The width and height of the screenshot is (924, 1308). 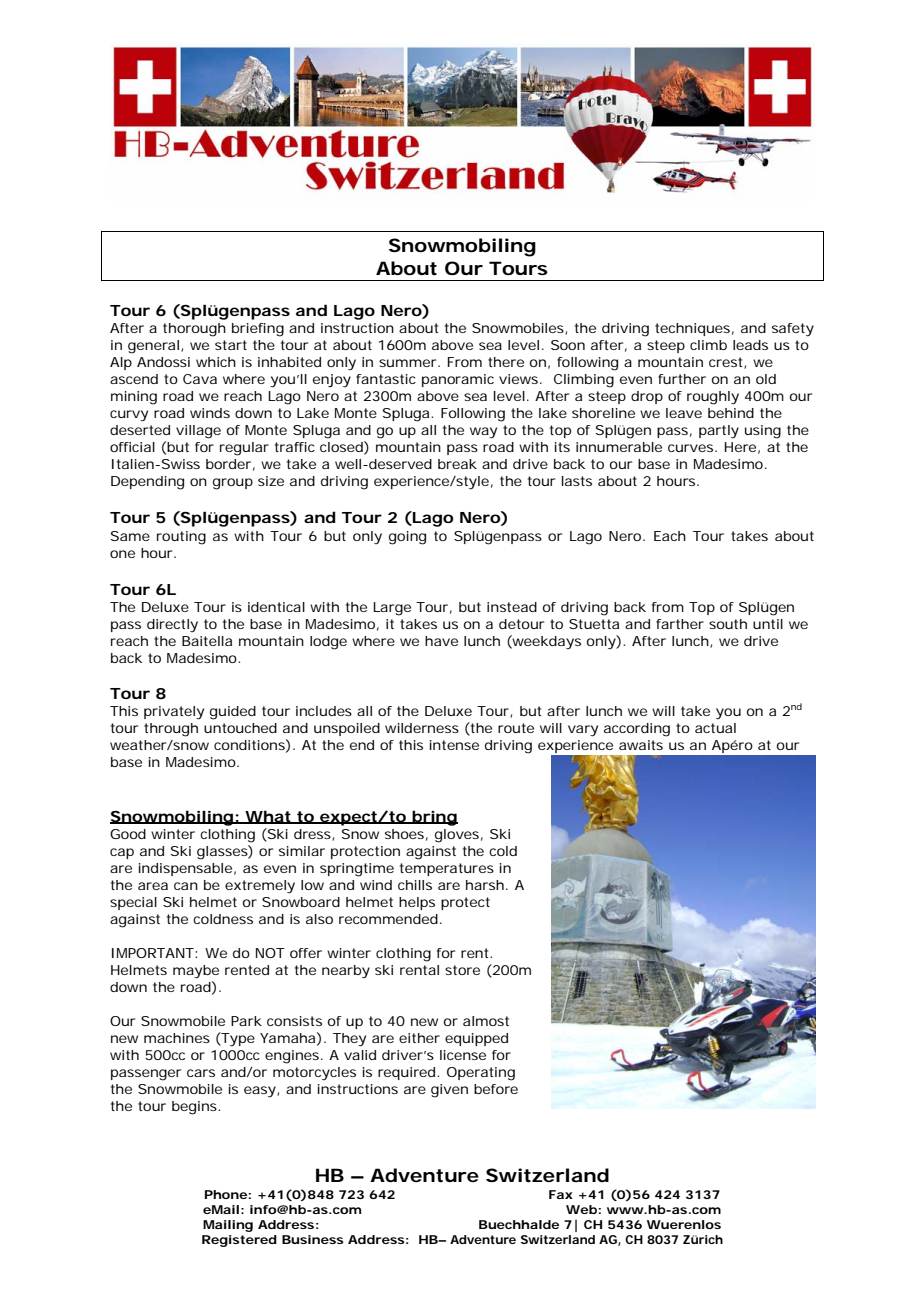 What do you see at coordinates (496, 1089) in the screenshot?
I see `before` at bounding box center [496, 1089].
